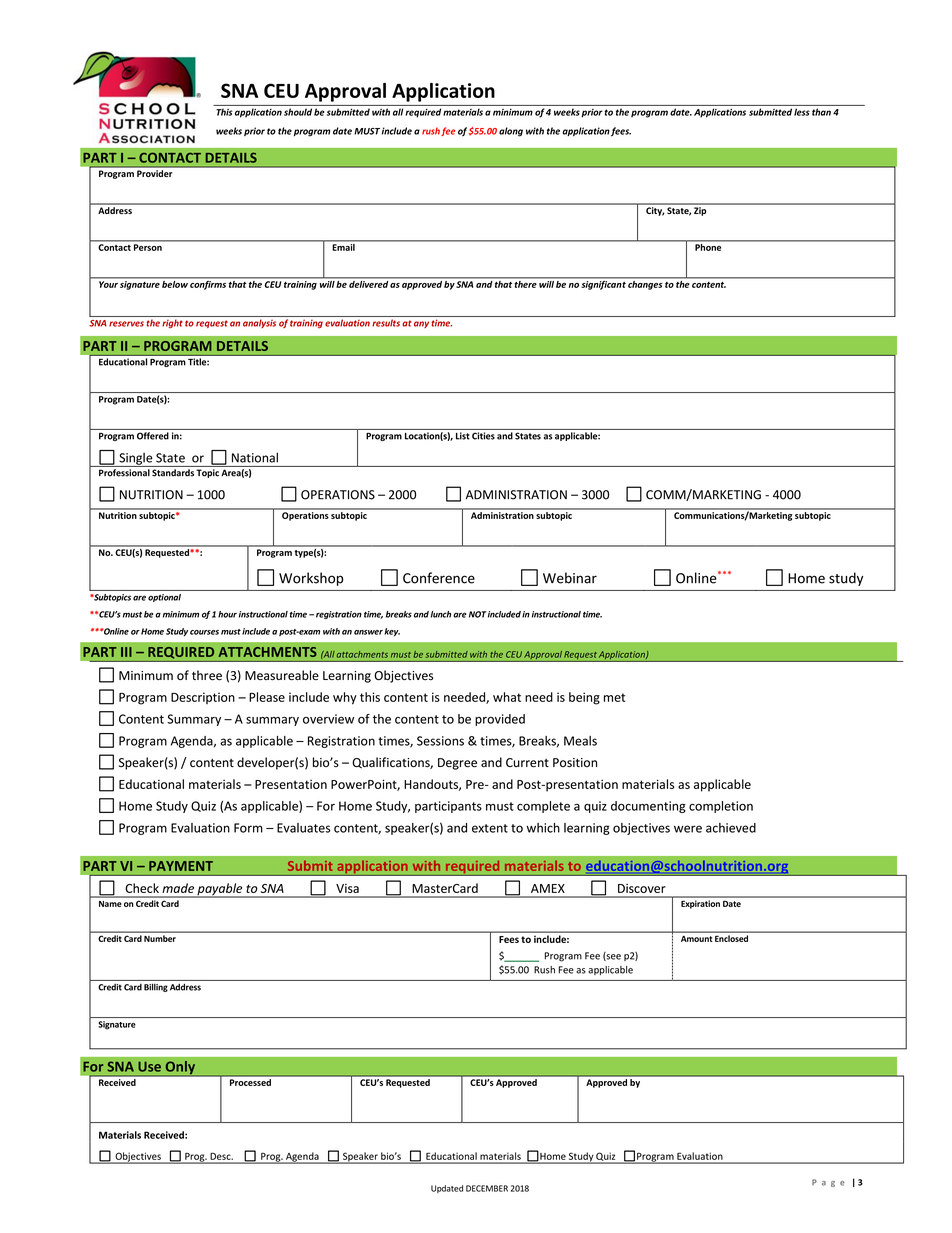  What do you see at coordinates (298, 112) in the document?
I see `should` at bounding box center [298, 112].
